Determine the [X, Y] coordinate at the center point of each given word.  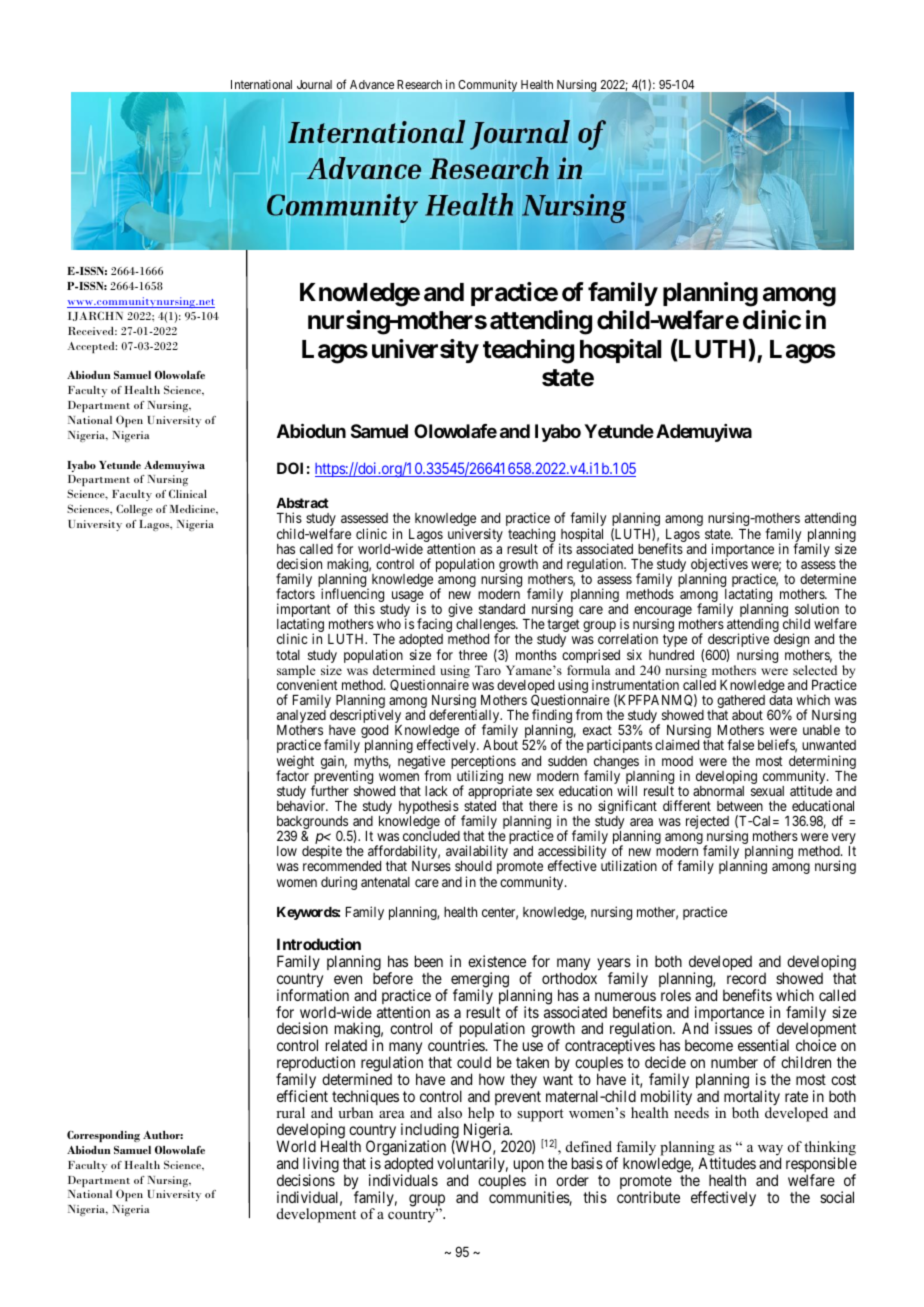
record [746, 978]
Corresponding [103, 1136]
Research [420, 84]
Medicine [193, 509]
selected [815, 670]
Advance [372, 84]
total [288, 655]
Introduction [319, 944]
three [473, 655]
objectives [719, 566]
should [473, 866]
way [770, 1151]
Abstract [302, 503]
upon [529, 1167]
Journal [314, 84]
